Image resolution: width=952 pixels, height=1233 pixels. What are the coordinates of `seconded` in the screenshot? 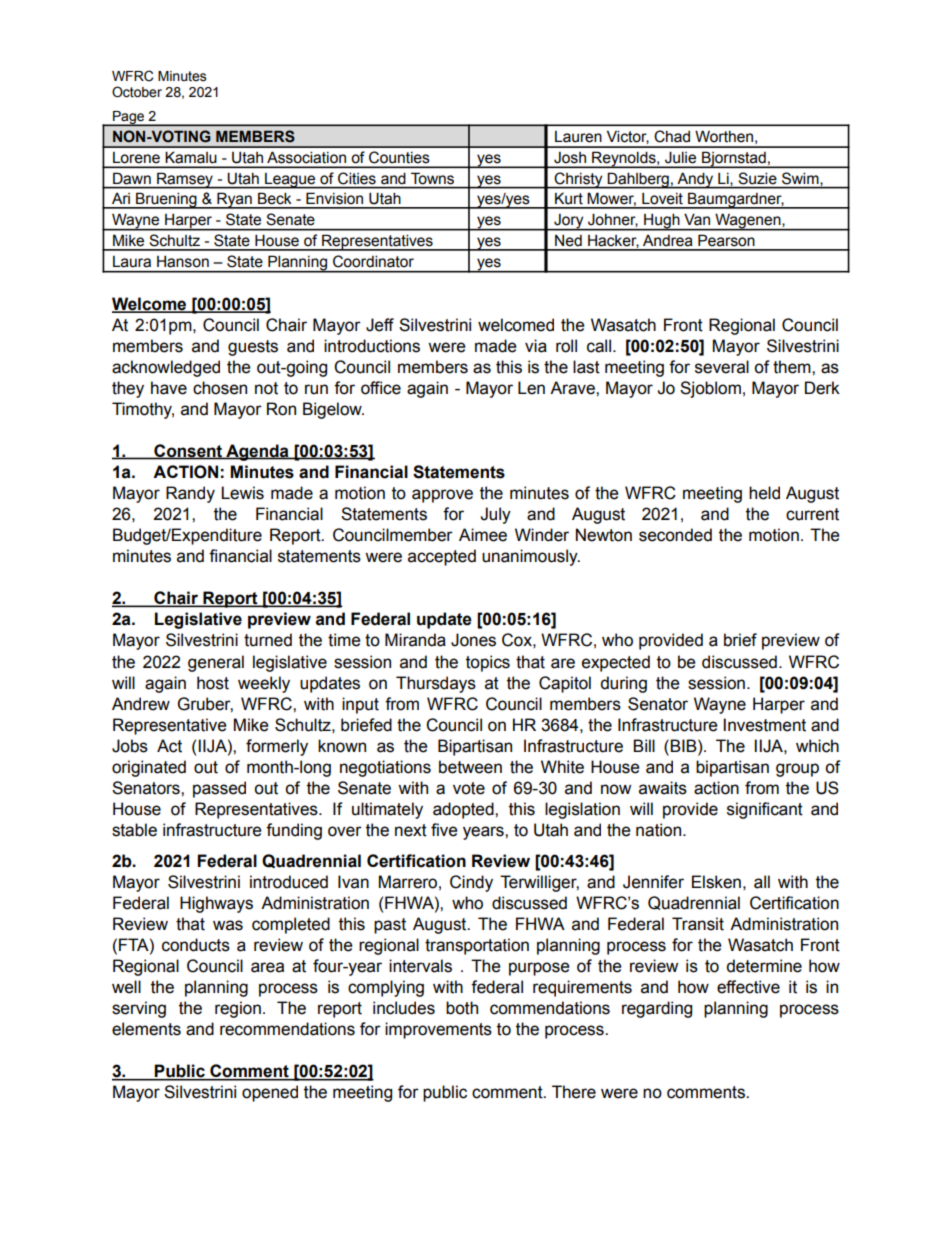 It's located at (675, 535).
